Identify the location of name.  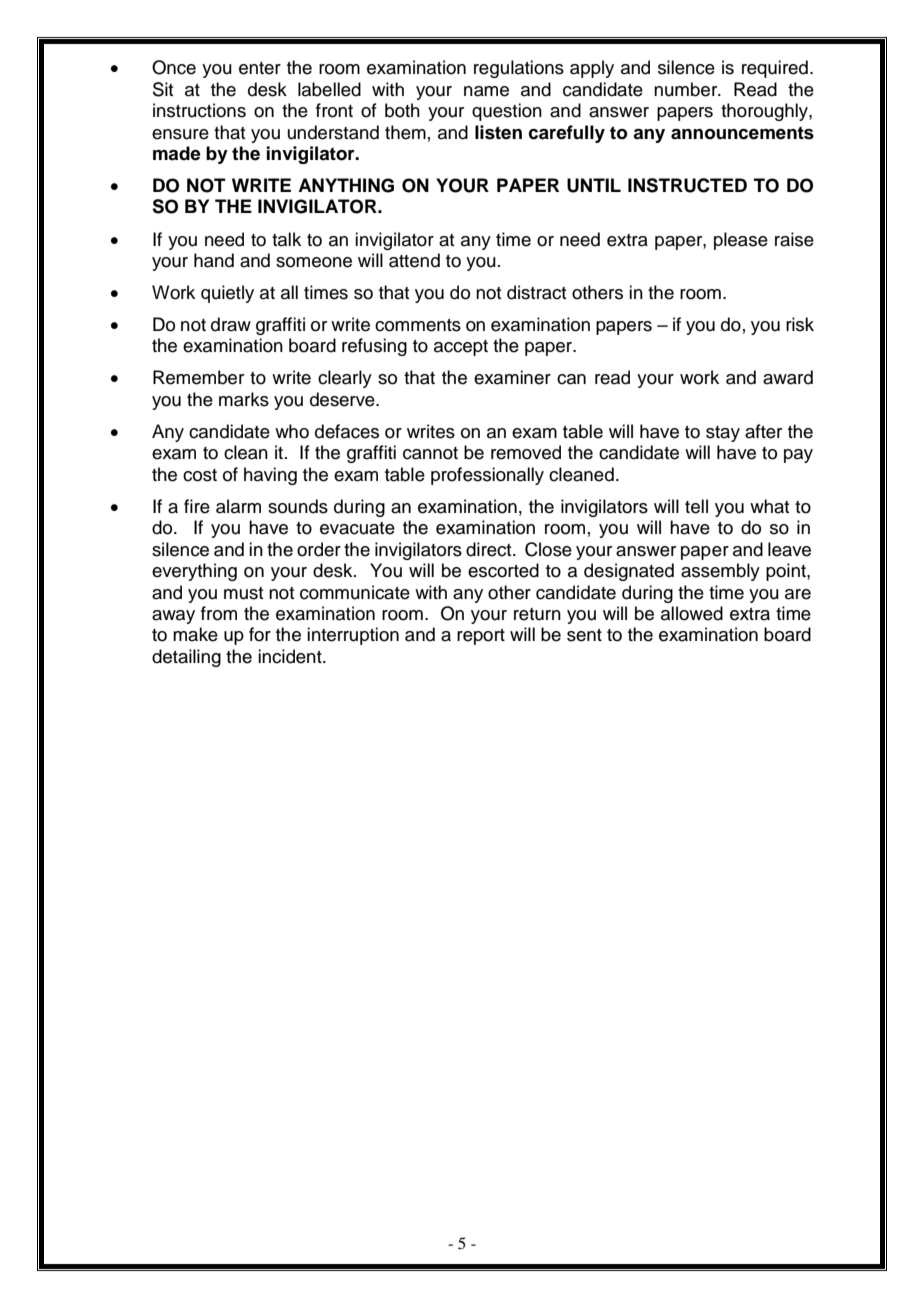
(486, 91).
